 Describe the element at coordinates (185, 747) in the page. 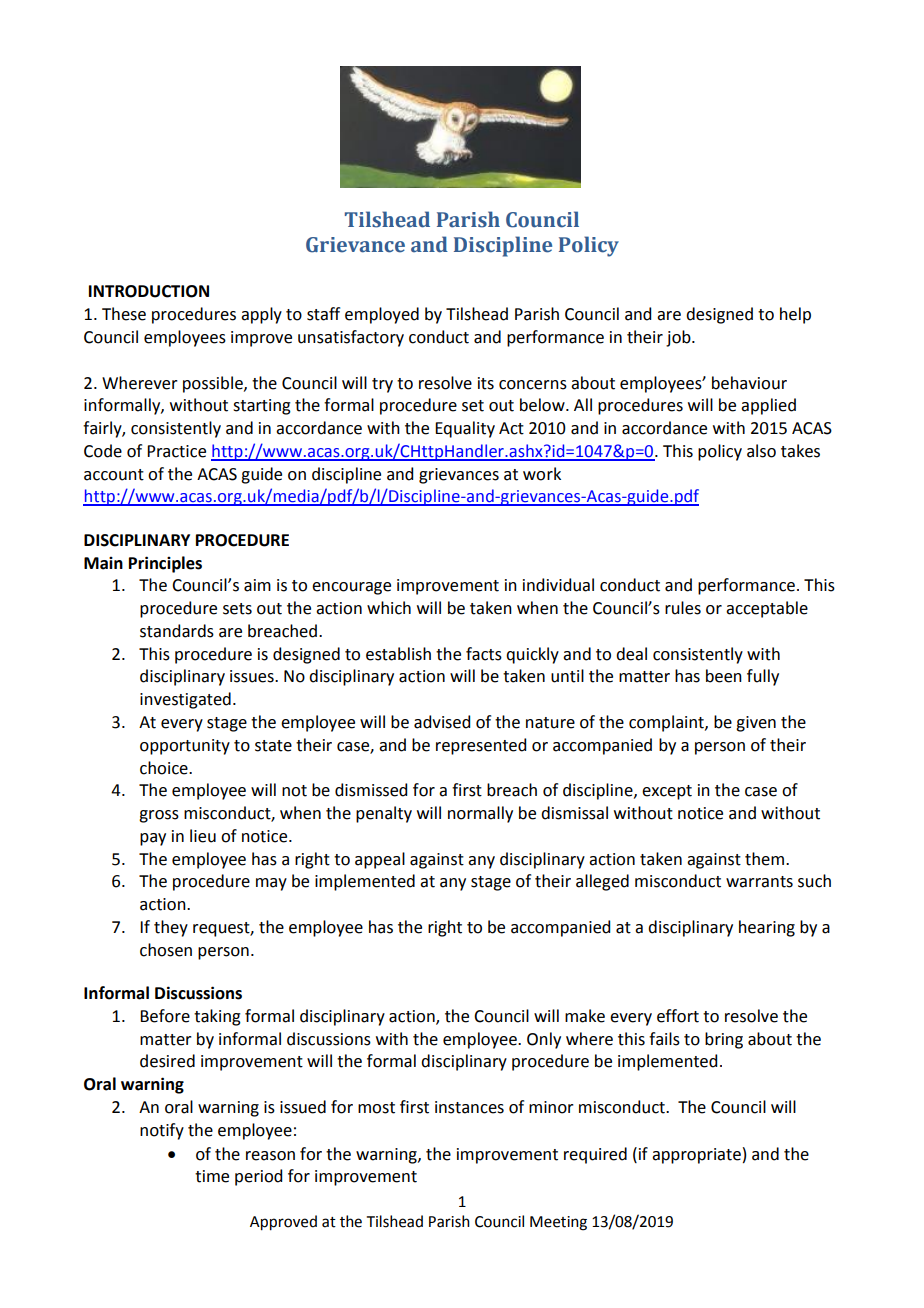

I see `opportunity` at that location.
